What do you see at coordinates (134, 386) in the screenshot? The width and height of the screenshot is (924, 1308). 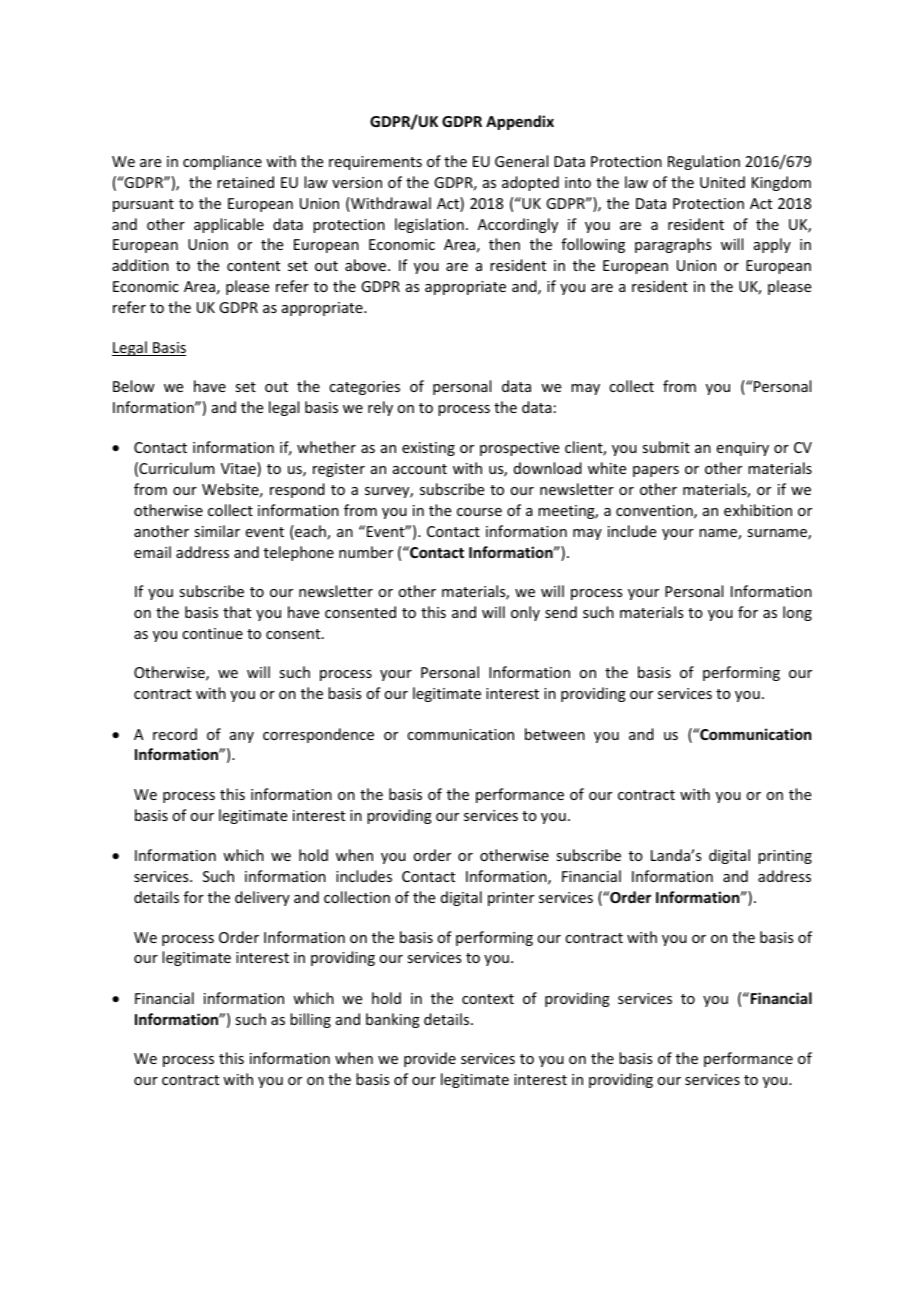 I see `Below` at bounding box center [134, 386].
